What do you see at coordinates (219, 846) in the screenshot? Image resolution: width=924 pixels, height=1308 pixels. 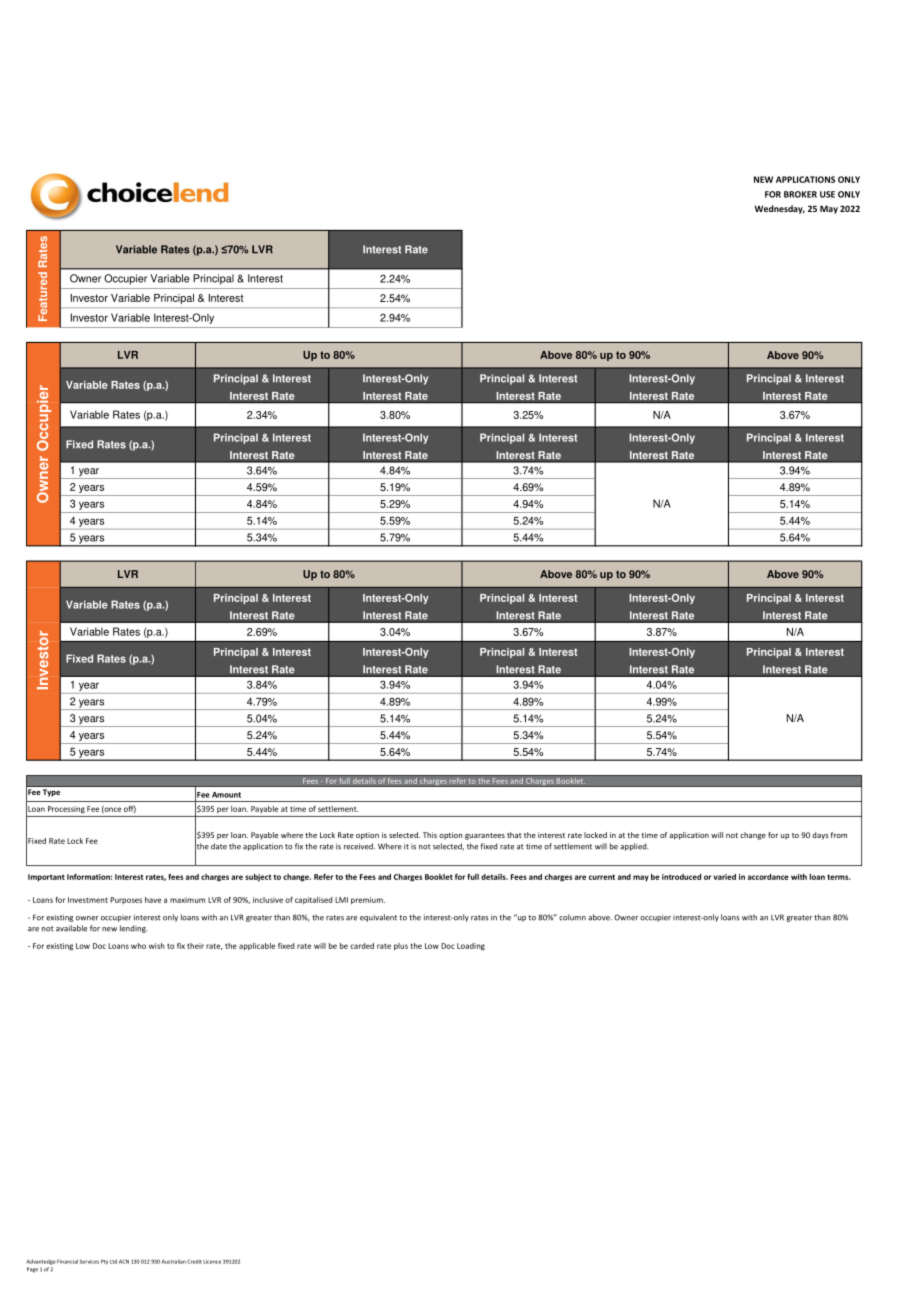 I see `date` at bounding box center [219, 846].
